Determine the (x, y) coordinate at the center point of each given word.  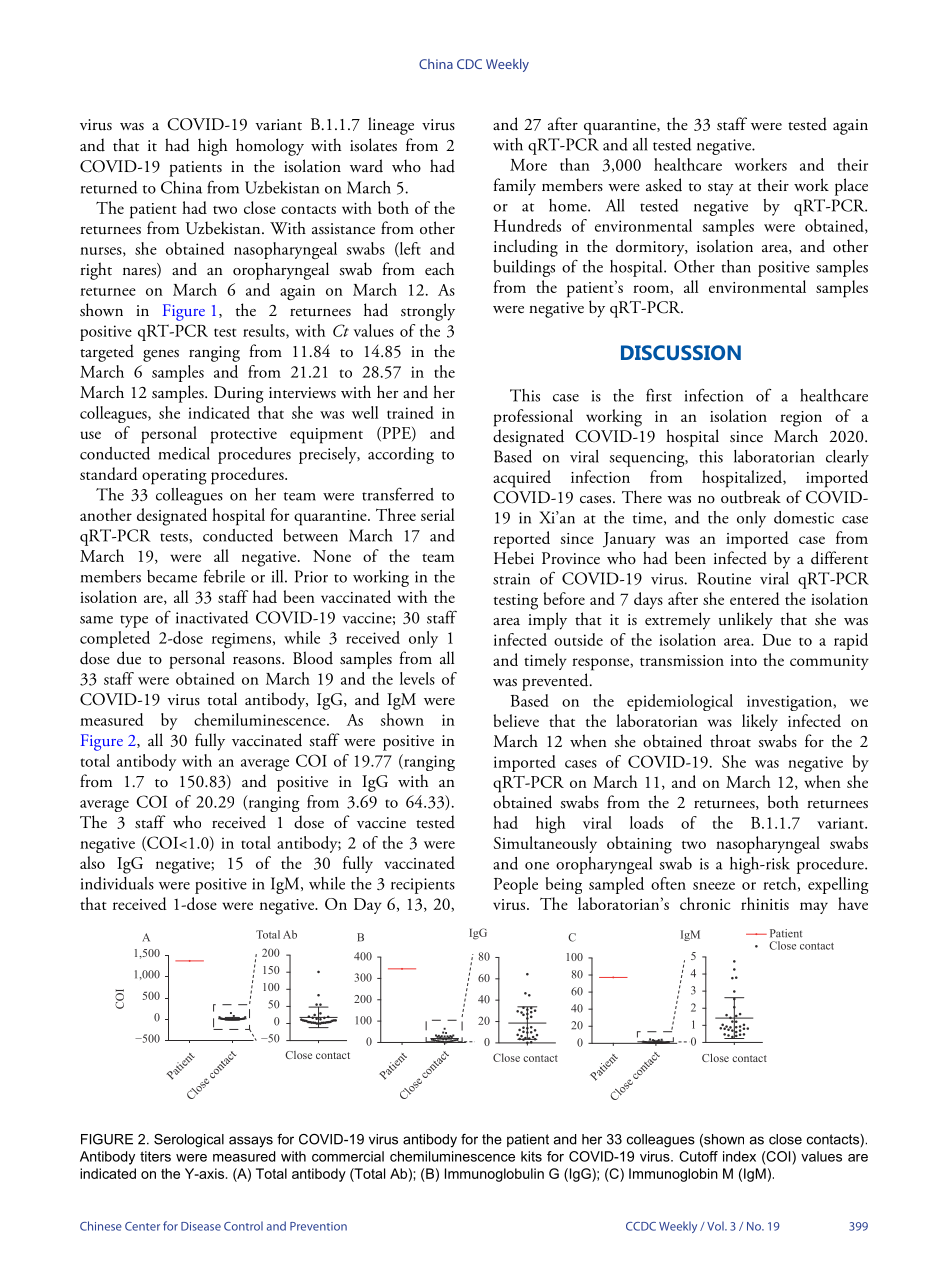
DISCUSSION (681, 352)
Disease (201, 1226)
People (516, 885)
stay (721, 189)
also (92, 862)
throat (730, 740)
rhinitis (765, 903)
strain (511, 579)
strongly (428, 312)
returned (109, 187)
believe (516, 720)
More (528, 165)
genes (161, 355)
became (172, 576)
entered (755, 598)
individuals (117, 883)
